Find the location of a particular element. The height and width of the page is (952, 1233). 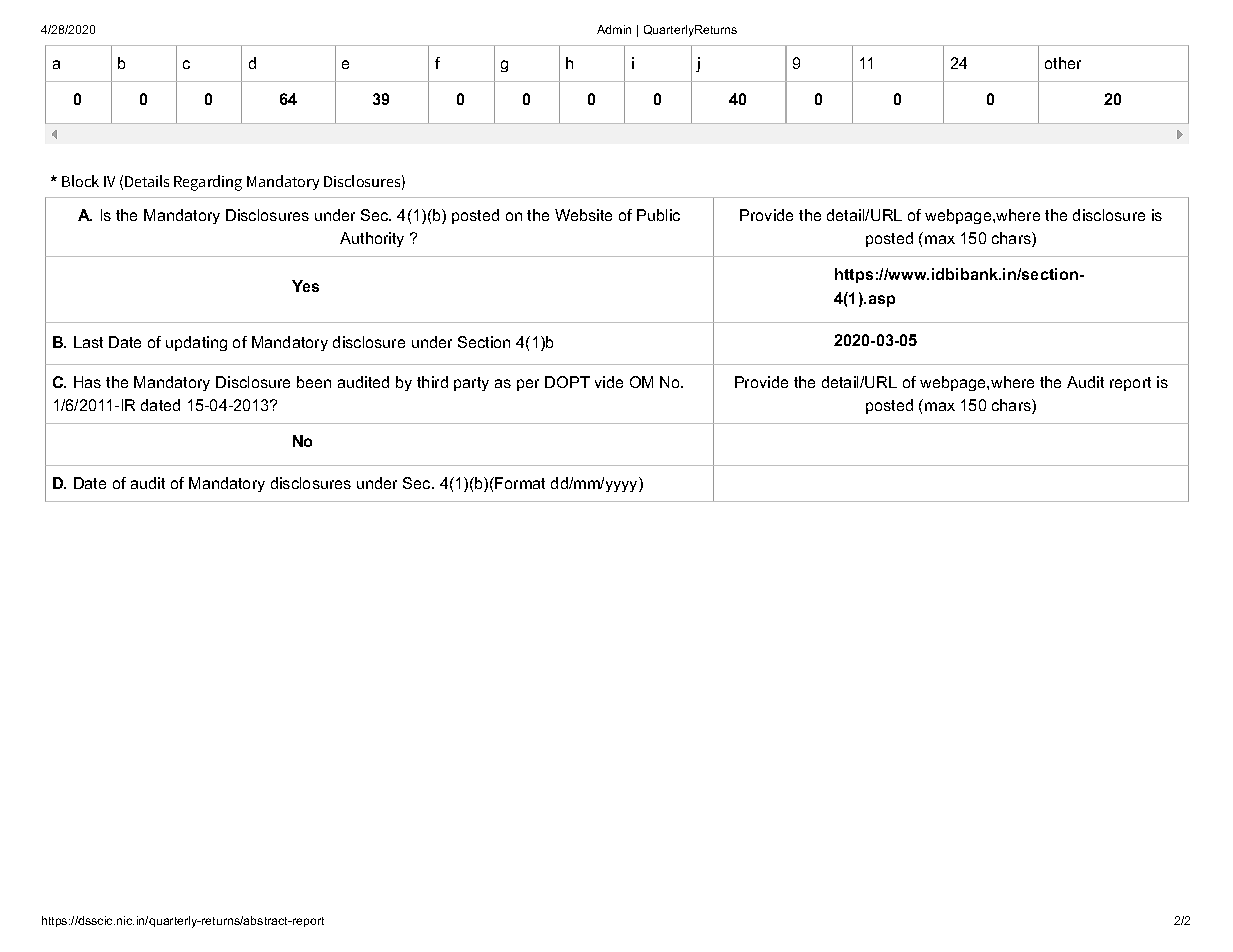

party is located at coordinates (471, 384).
